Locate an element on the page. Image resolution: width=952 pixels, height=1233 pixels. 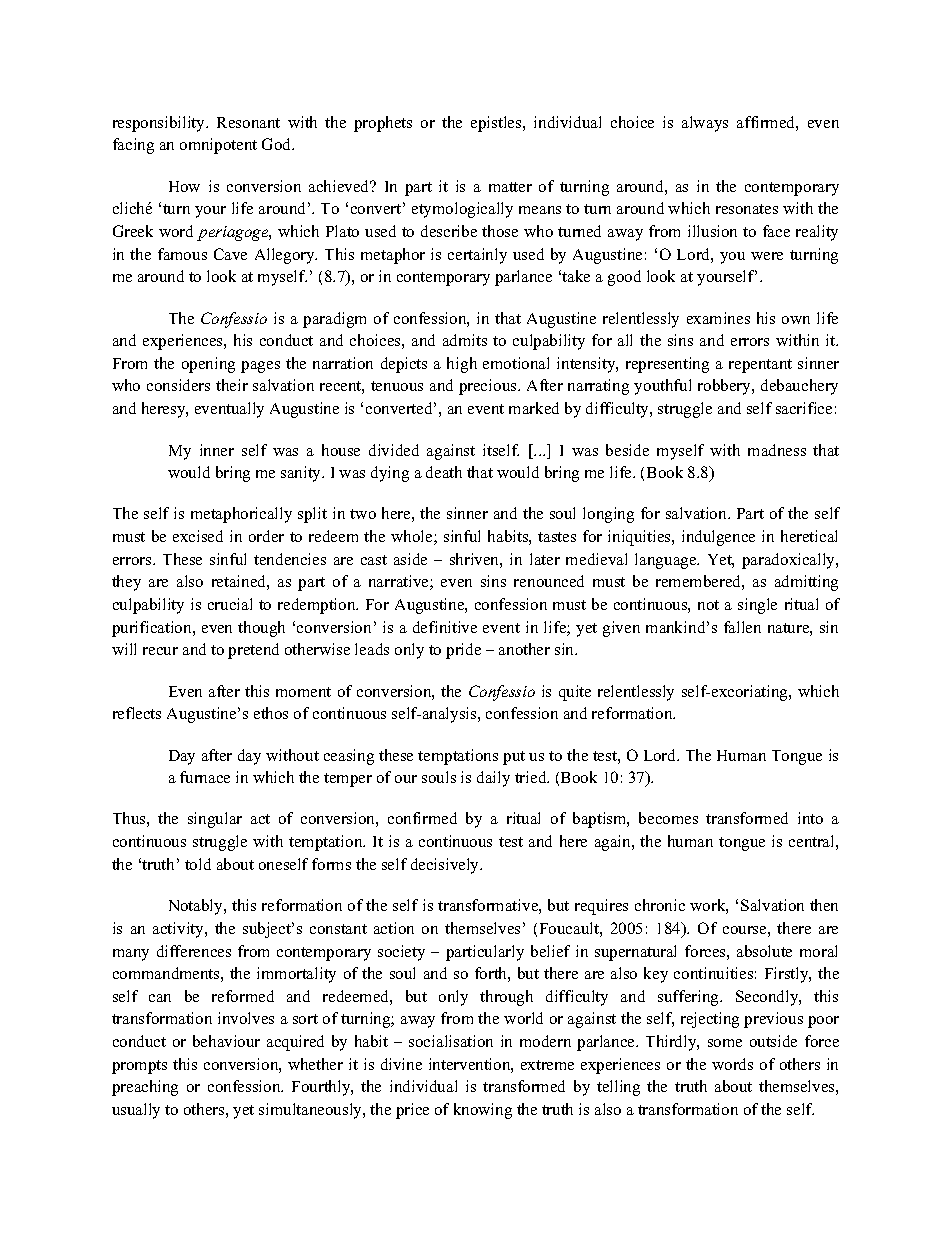
some is located at coordinates (725, 1043).
